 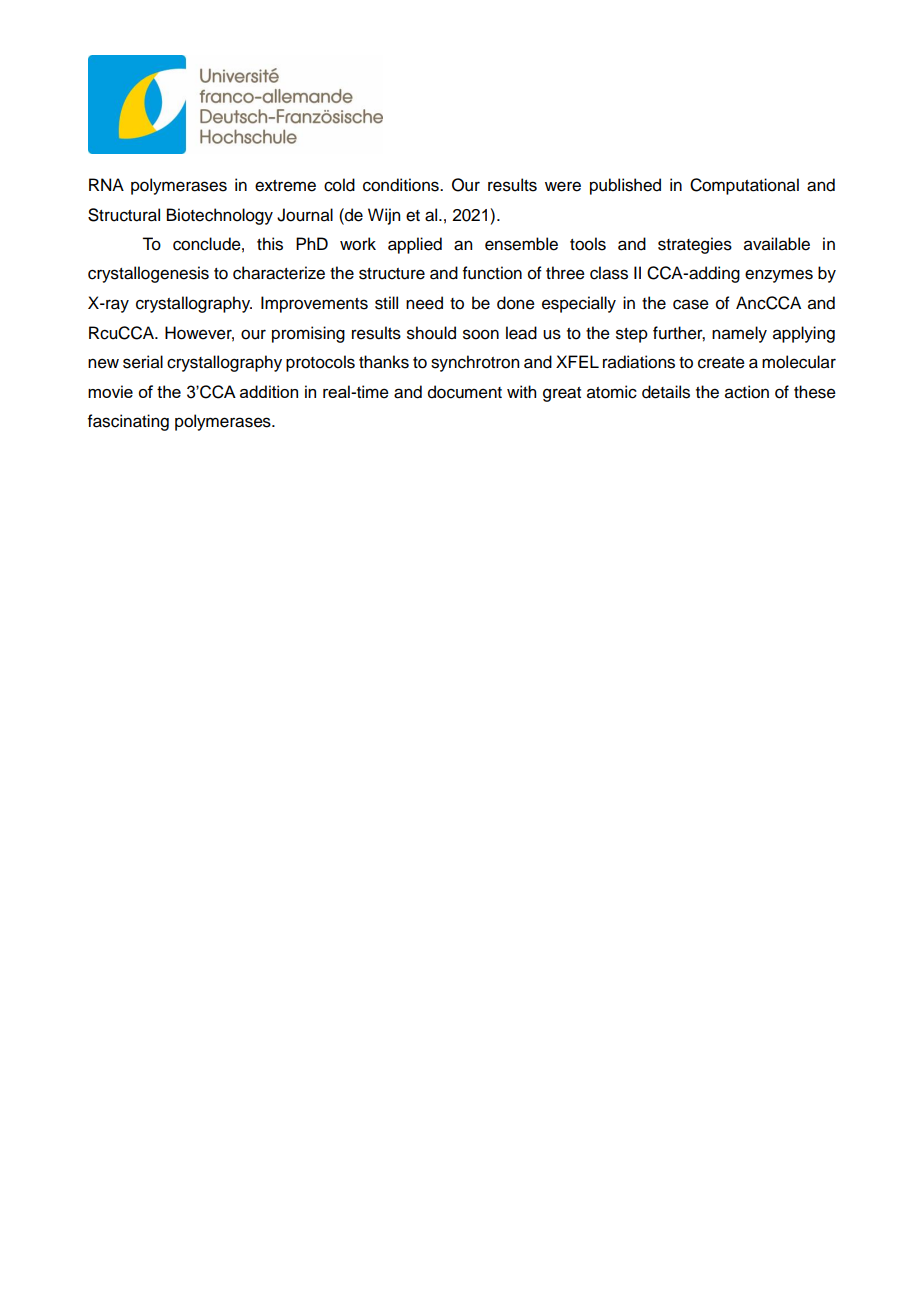 What do you see at coordinates (465, 392) in the screenshot?
I see `document` at bounding box center [465, 392].
